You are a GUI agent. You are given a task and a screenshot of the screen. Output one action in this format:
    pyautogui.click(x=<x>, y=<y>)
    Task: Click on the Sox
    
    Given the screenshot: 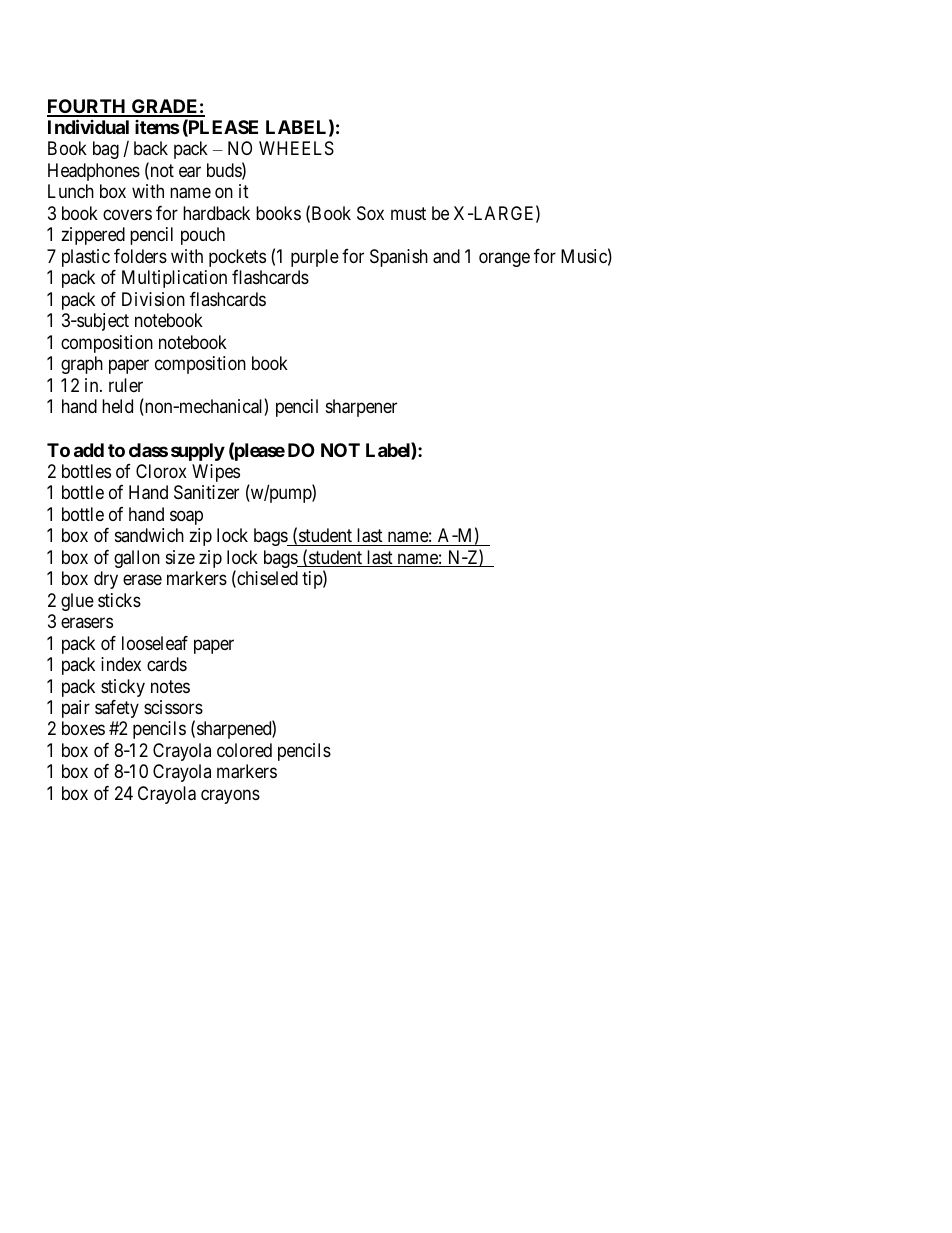 What is the action you would take?
    pyautogui.click(x=370, y=213)
